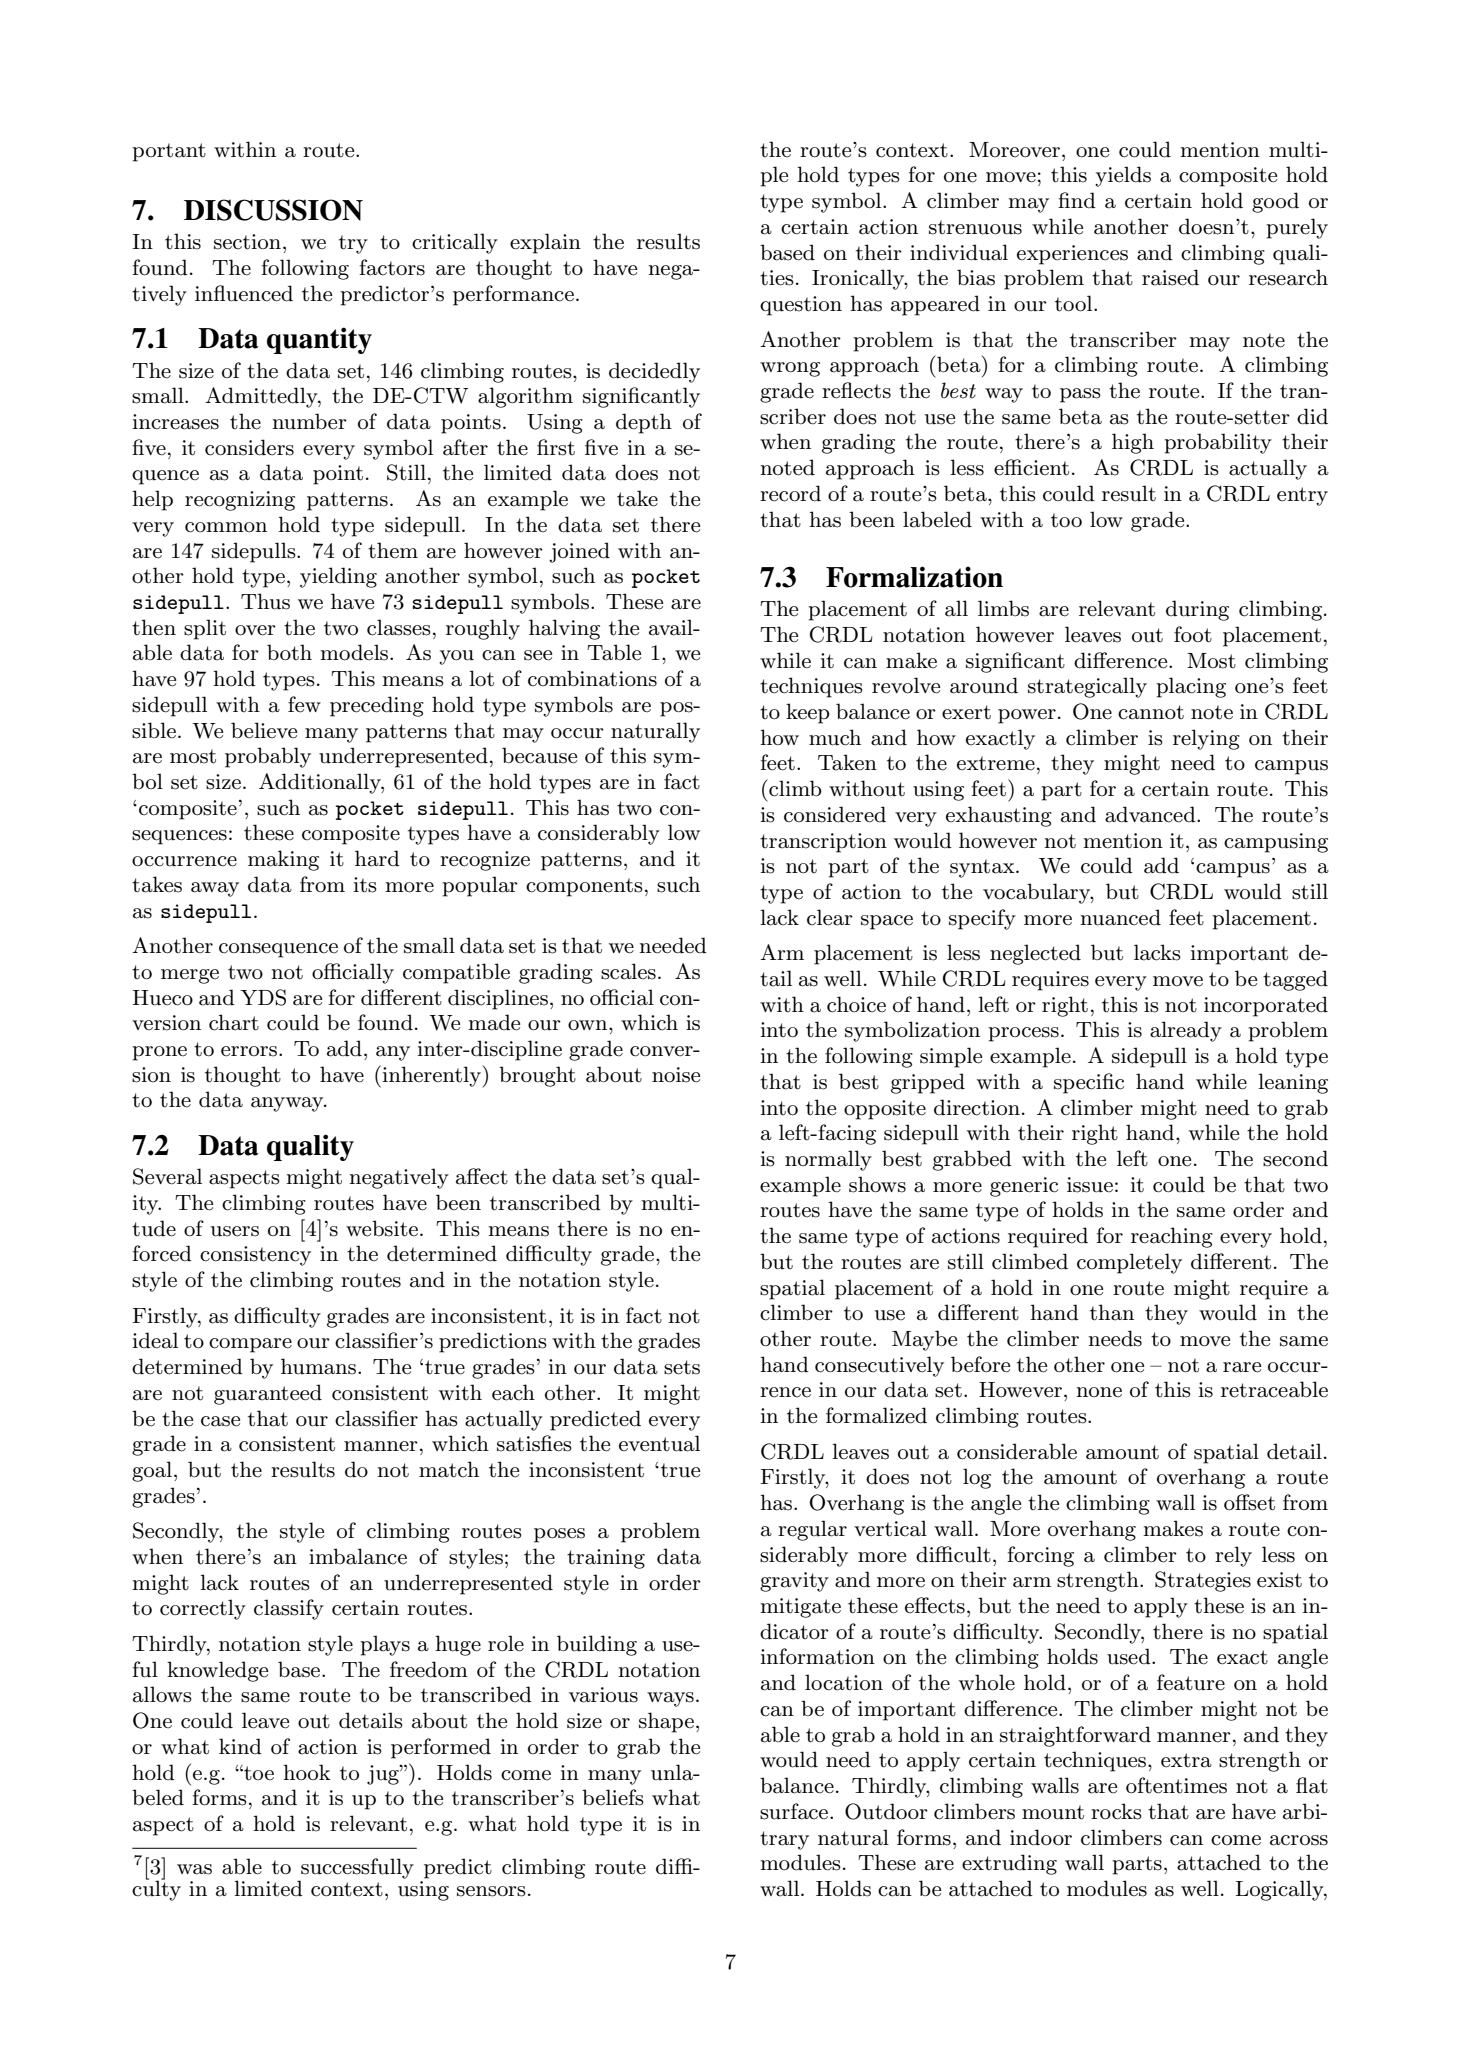 The height and width of the image is (2070, 1464). Describe the element at coordinates (659, 1443) in the image. I see `eventual` at that location.
